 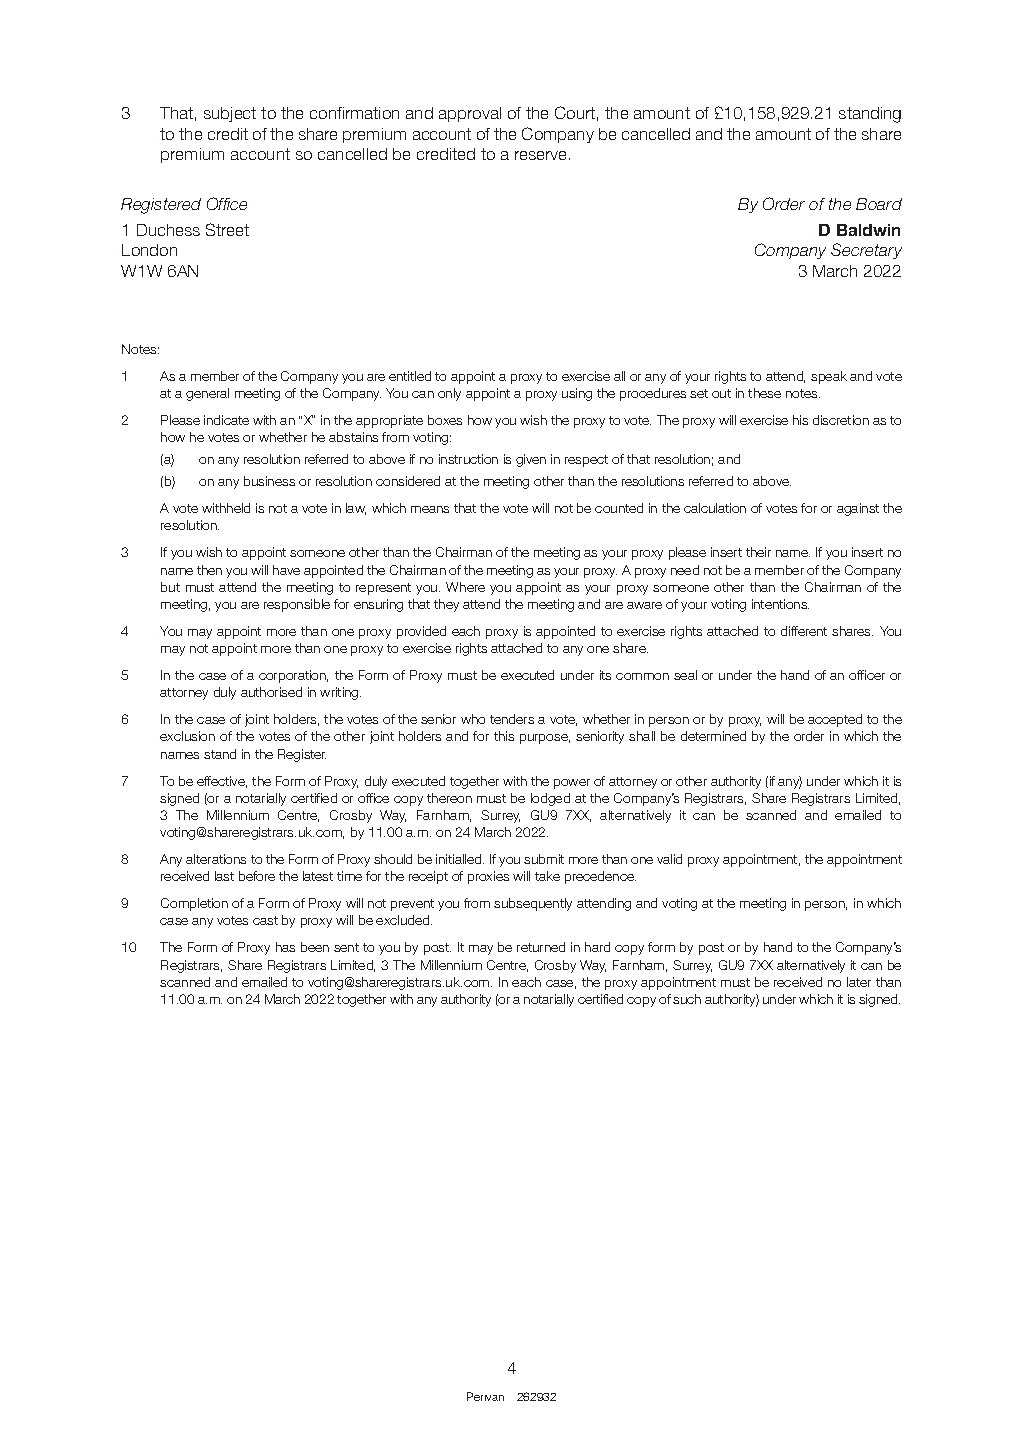 I want to click on their, so click(x=758, y=552).
